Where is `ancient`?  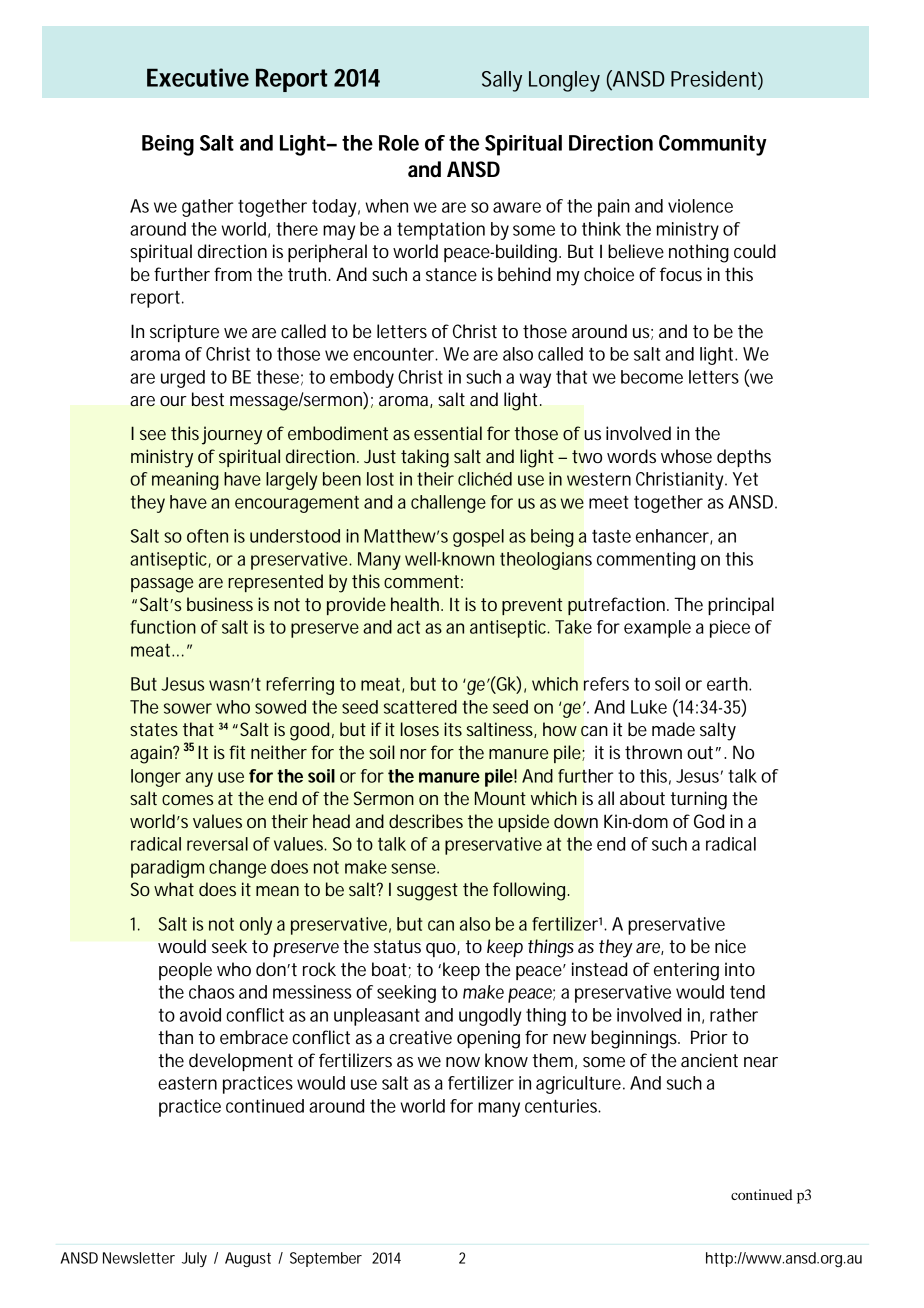
ancient is located at coordinates (709, 1060).
